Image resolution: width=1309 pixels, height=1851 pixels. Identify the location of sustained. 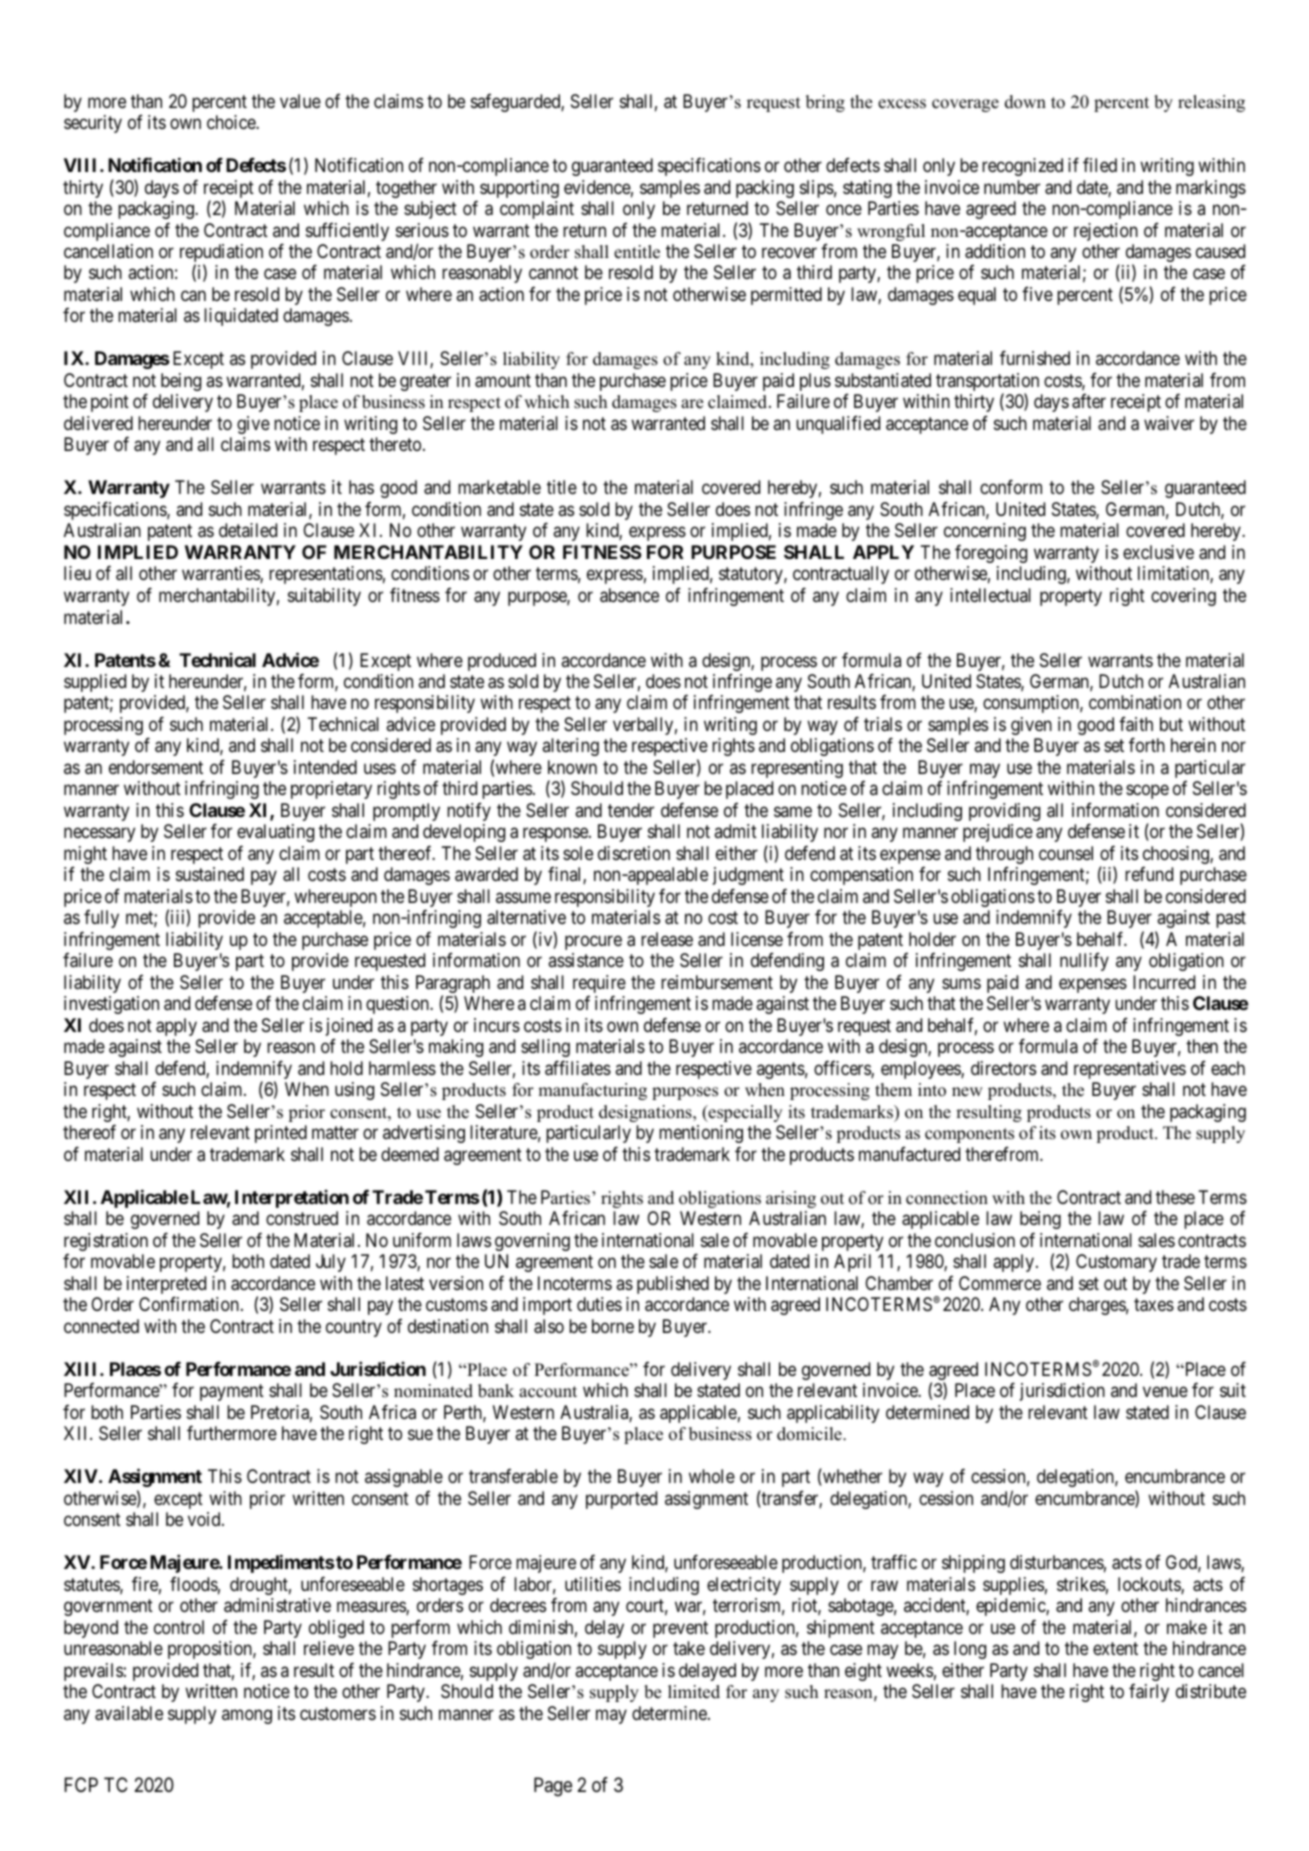
(210, 874).
